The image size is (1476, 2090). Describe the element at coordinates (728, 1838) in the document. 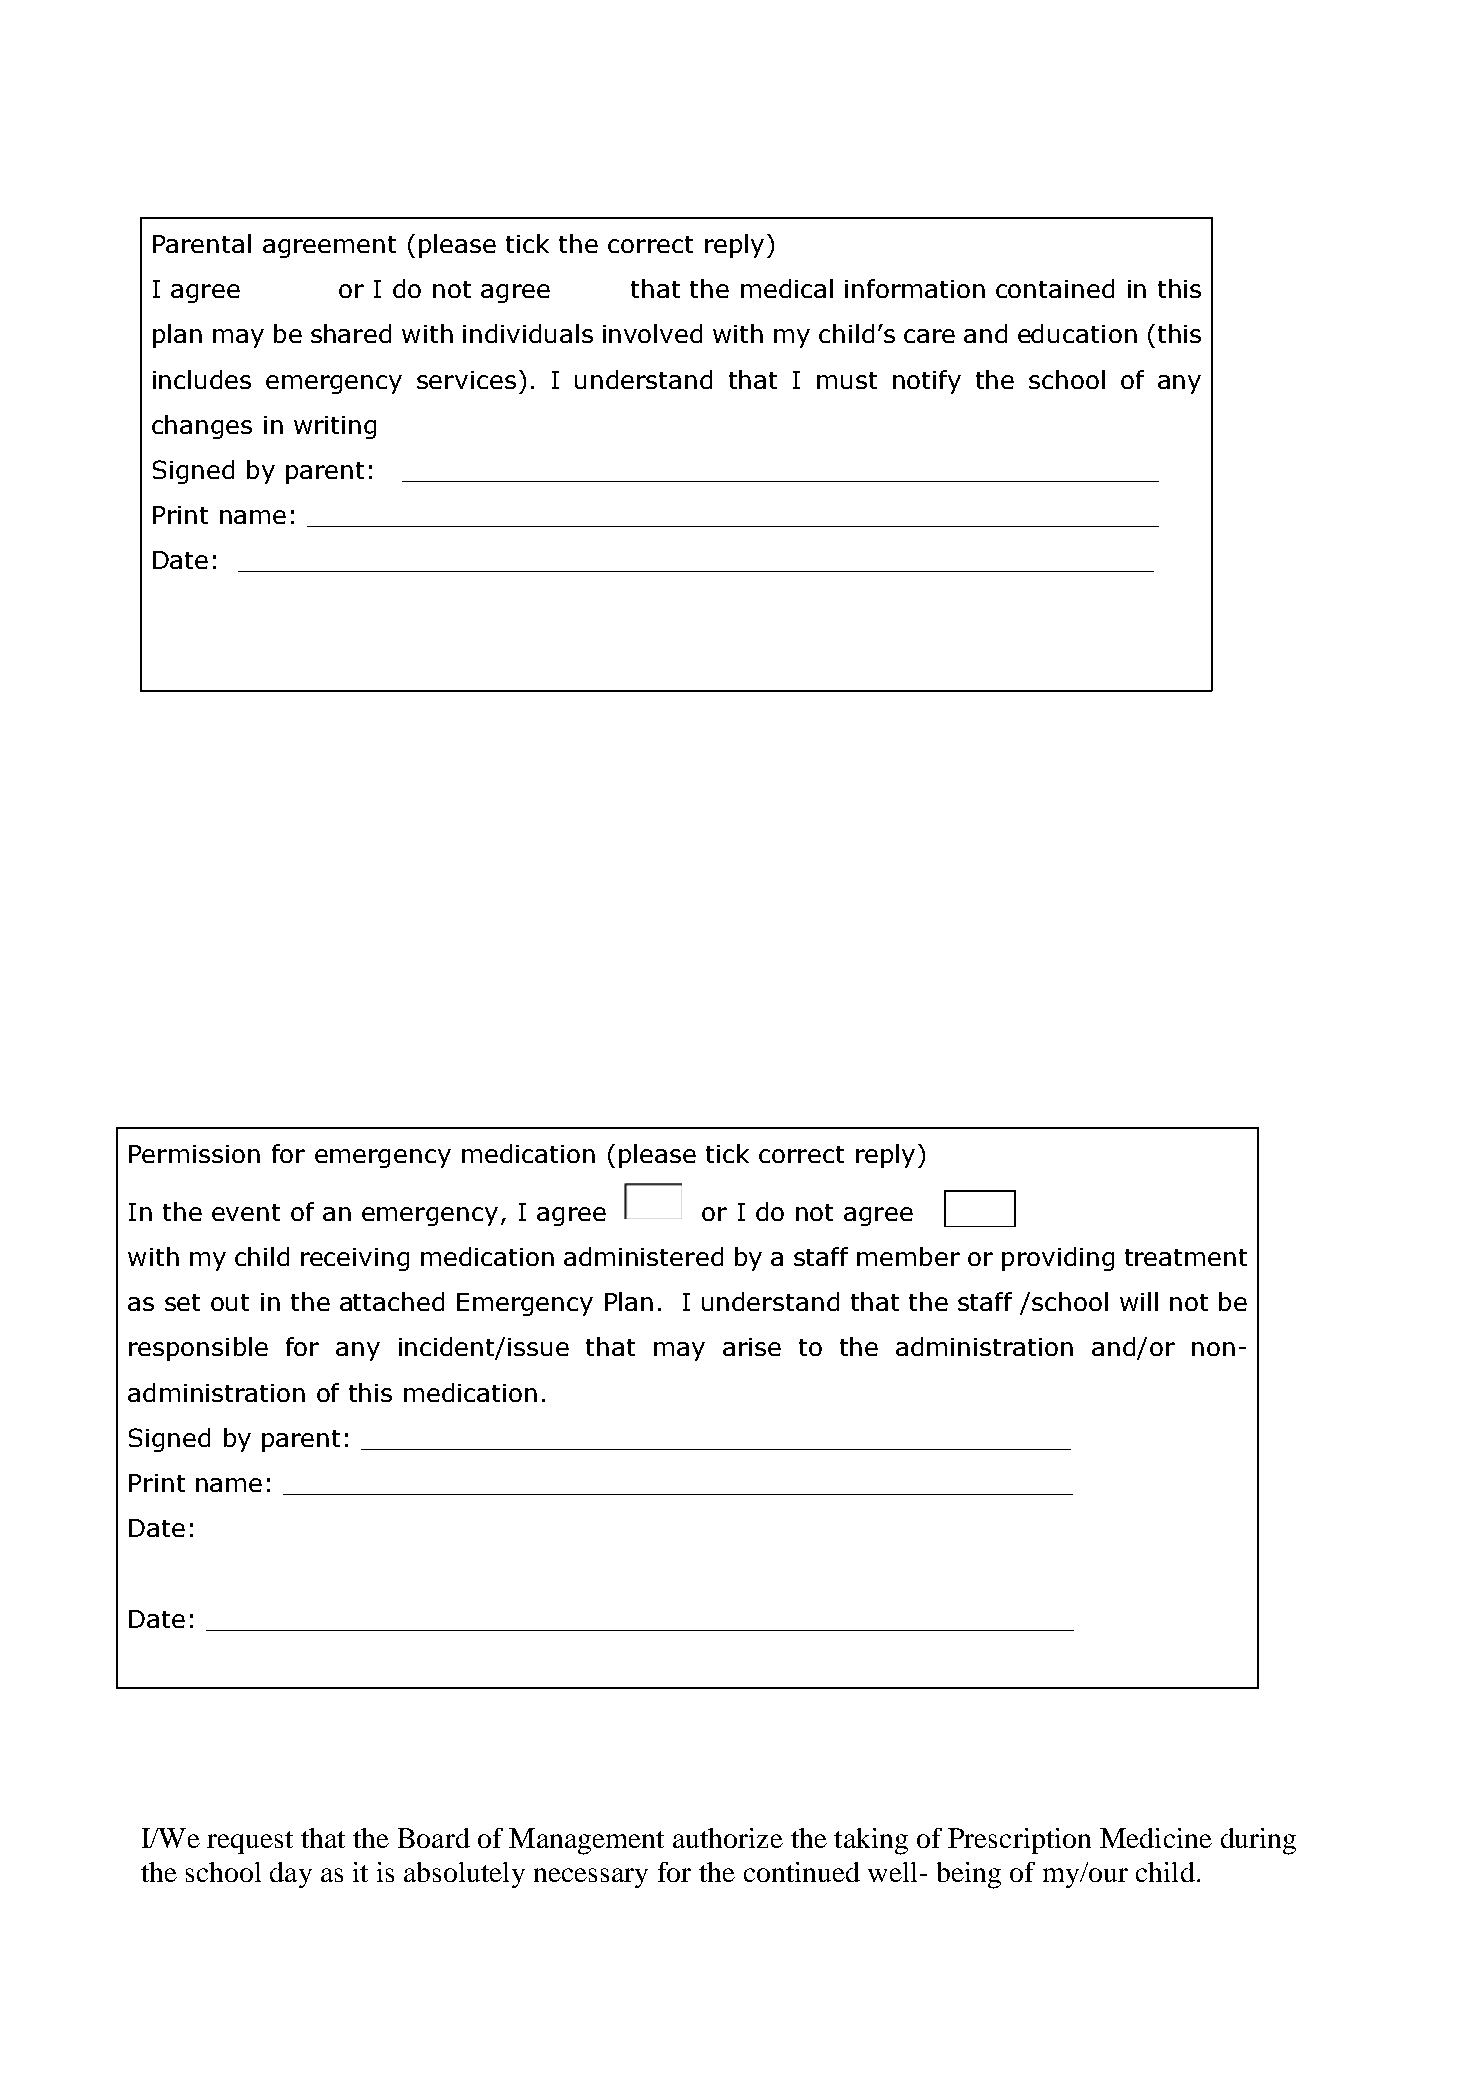

I see `authorize` at that location.
